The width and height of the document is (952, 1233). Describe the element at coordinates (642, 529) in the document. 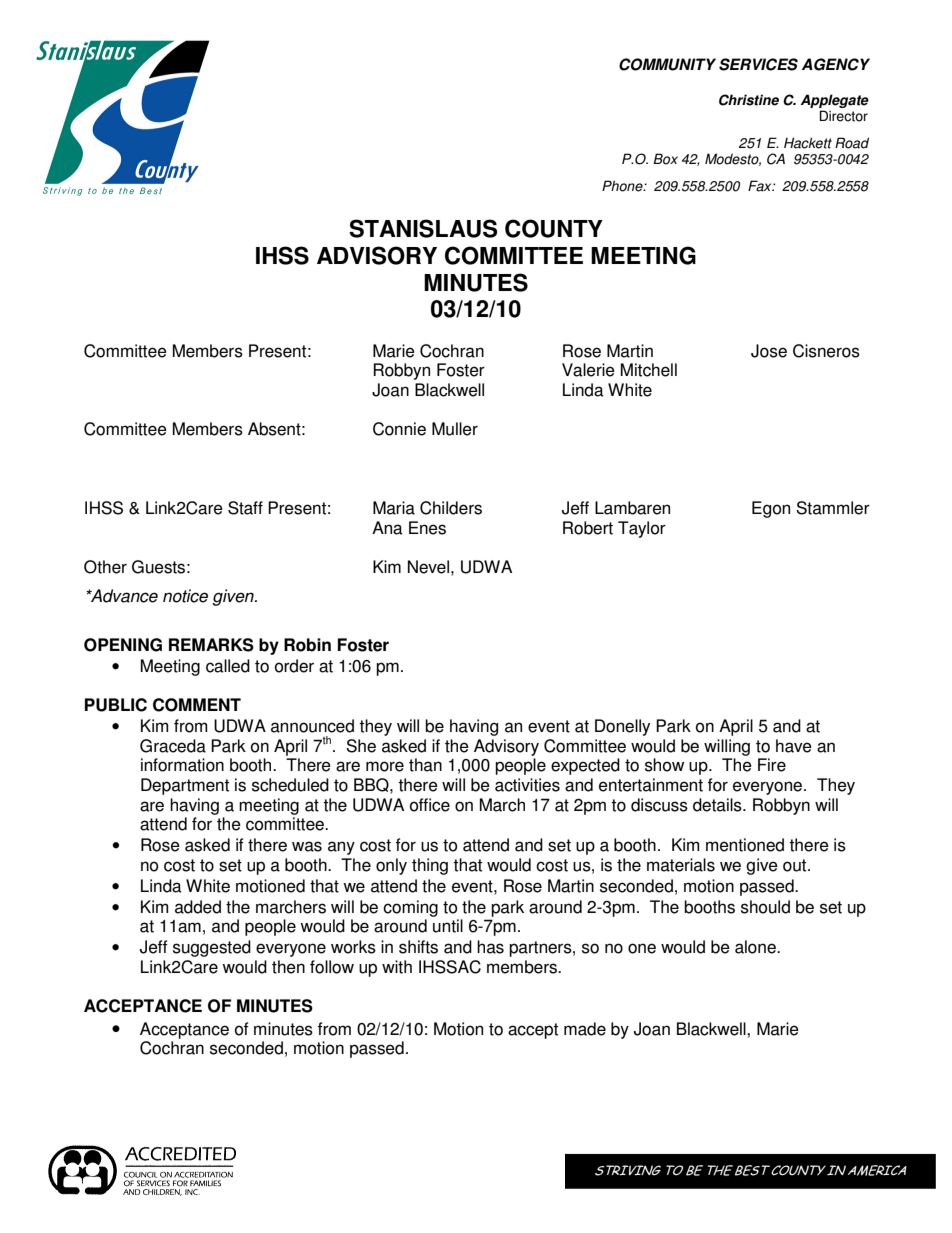

I see `Taylor` at that location.
